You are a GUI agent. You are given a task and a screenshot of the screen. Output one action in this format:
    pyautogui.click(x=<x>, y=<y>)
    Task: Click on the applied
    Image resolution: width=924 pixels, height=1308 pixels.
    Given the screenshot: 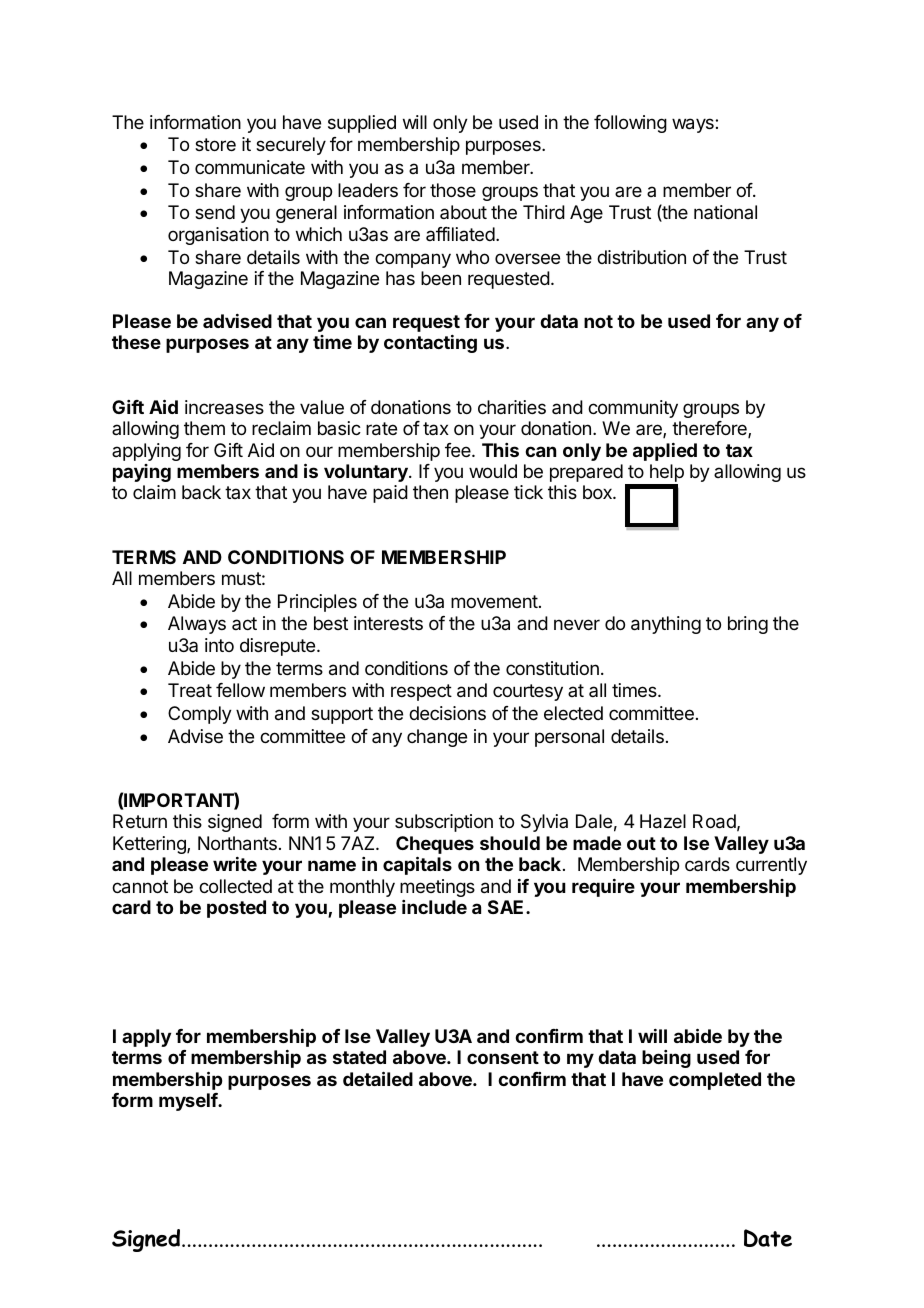 What is the action you would take?
    pyautogui.click(x=665, y=452)
